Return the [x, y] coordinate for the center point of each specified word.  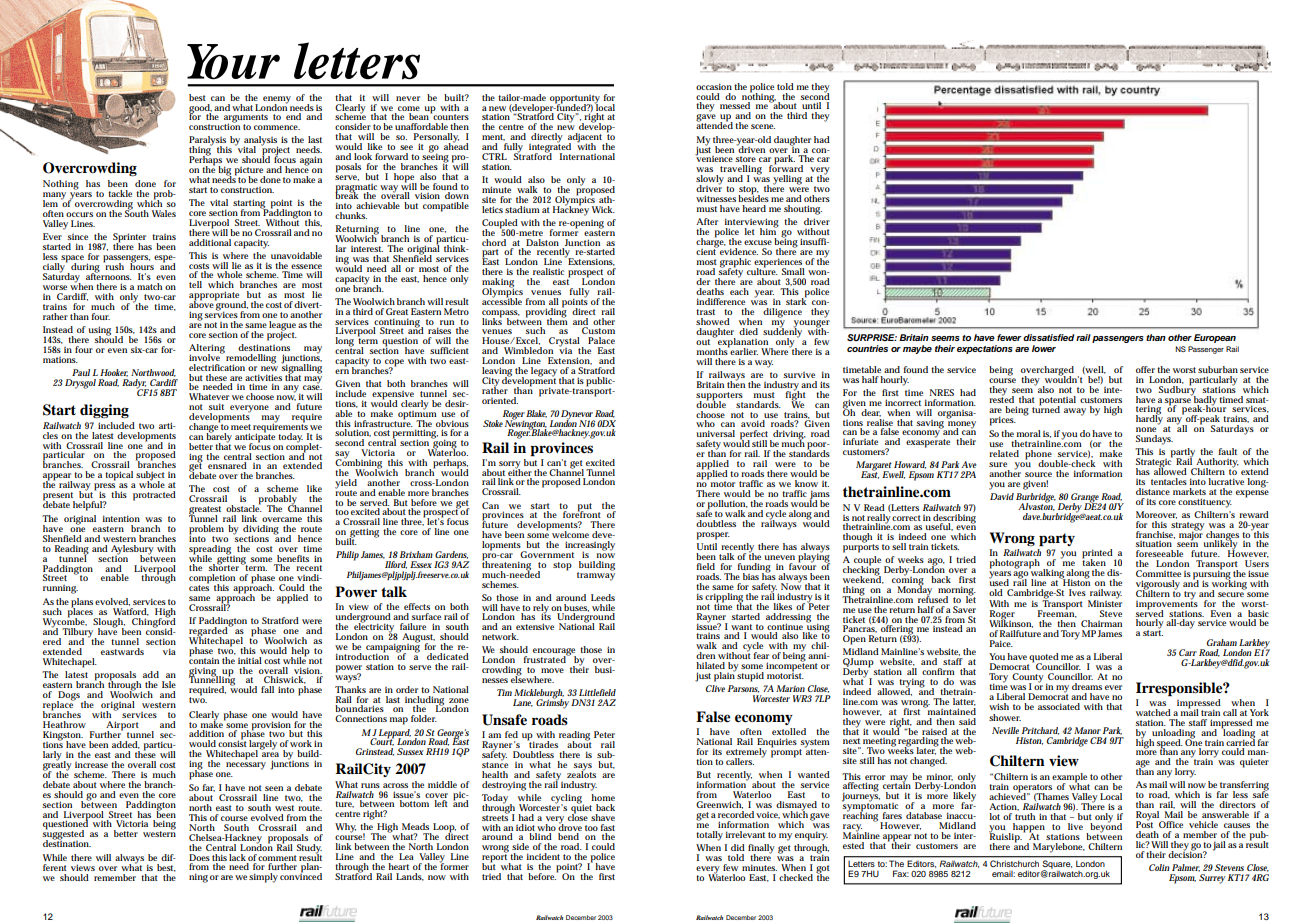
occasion [714, 86]
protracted [154, 496]
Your [233, 62]
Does [199, 857]
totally [709, 836]
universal [716, 433]
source [1038, 474]
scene [763, 126]
